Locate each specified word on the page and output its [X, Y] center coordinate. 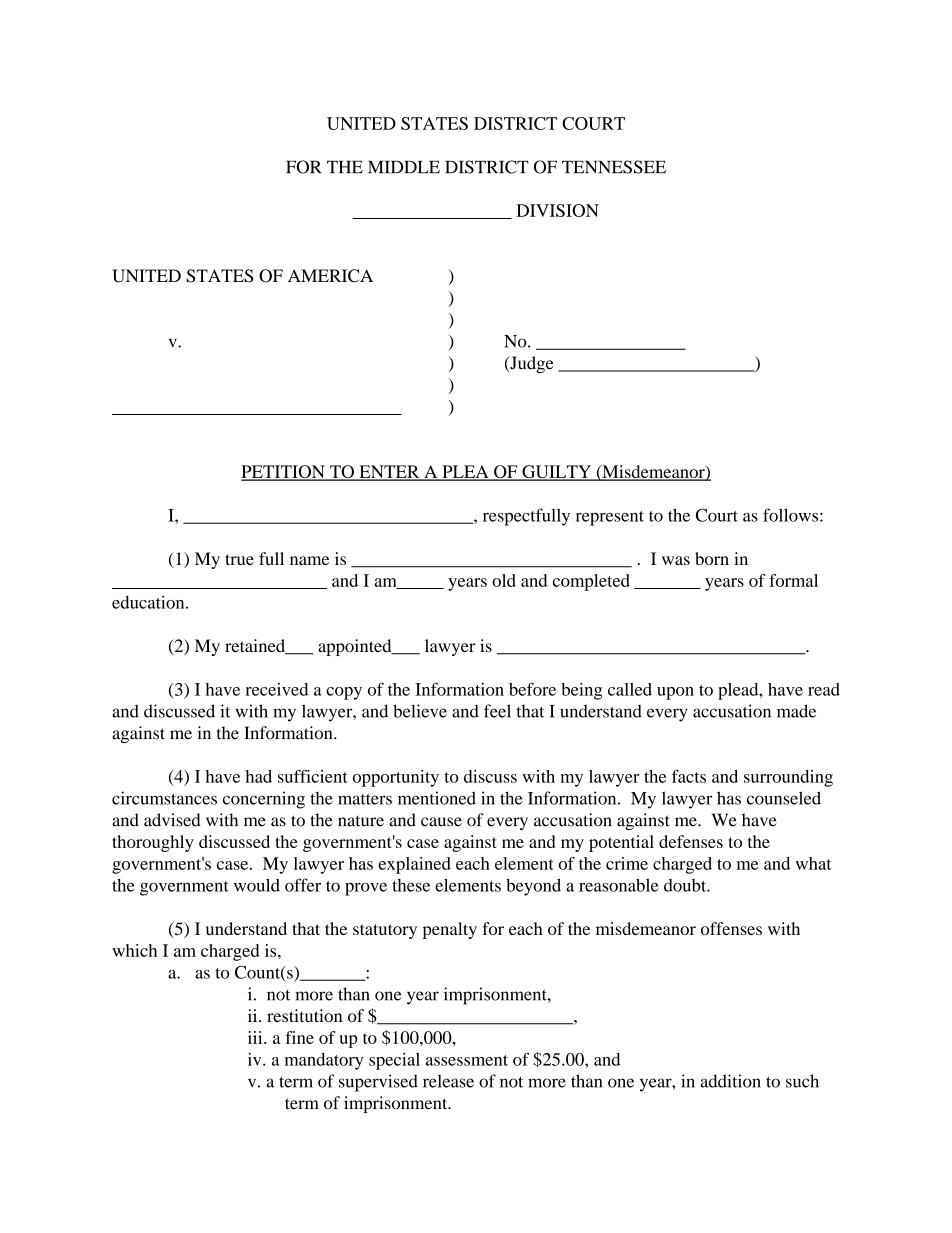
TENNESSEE [614, 167]
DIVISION [557, 210]
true [239, 559]
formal [793, 580]
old [504, 580]
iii [256, 1037]
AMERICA [330, 276]
